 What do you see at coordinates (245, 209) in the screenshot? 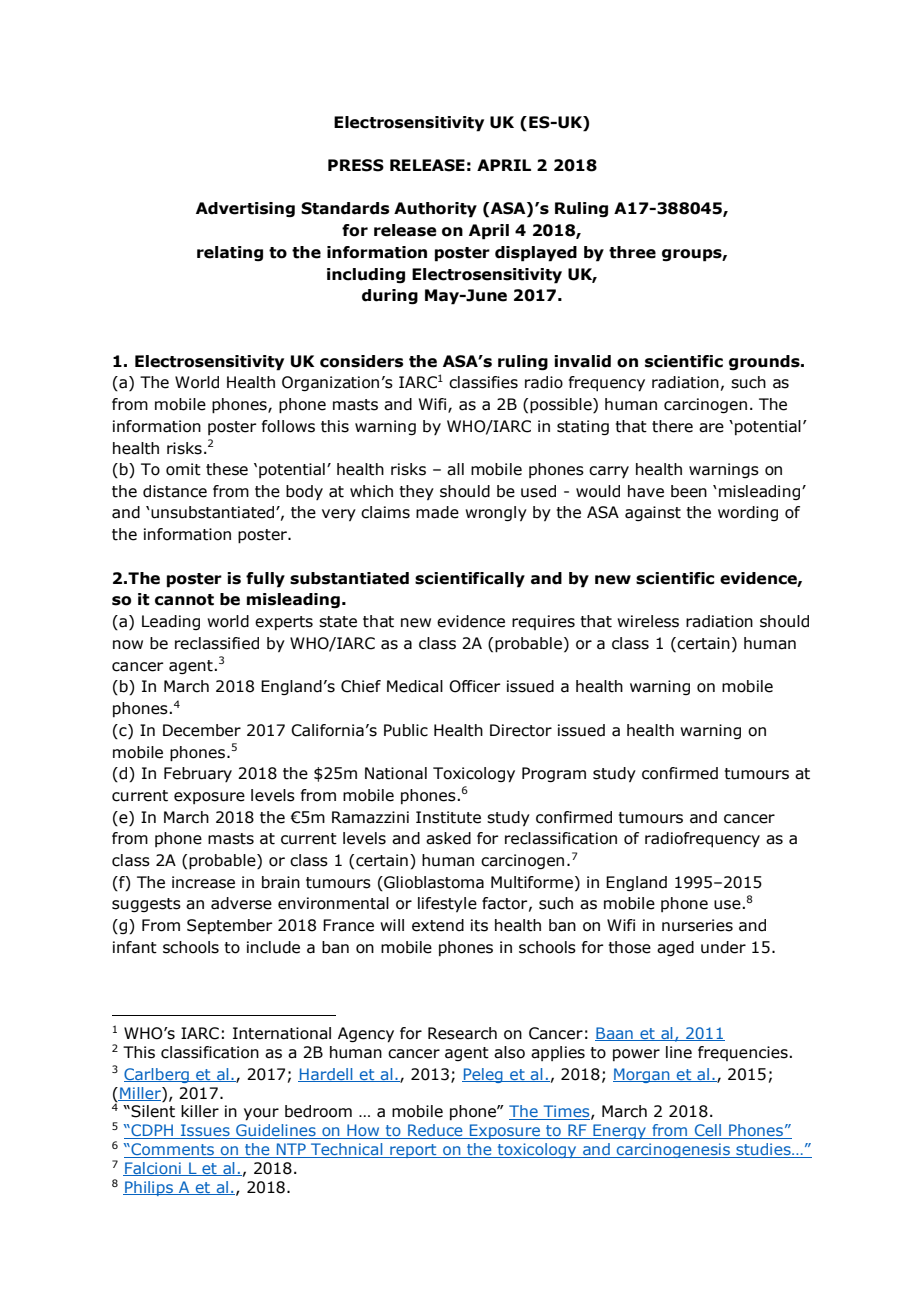
I see `Advertising` at bounding box center [245, 209].
